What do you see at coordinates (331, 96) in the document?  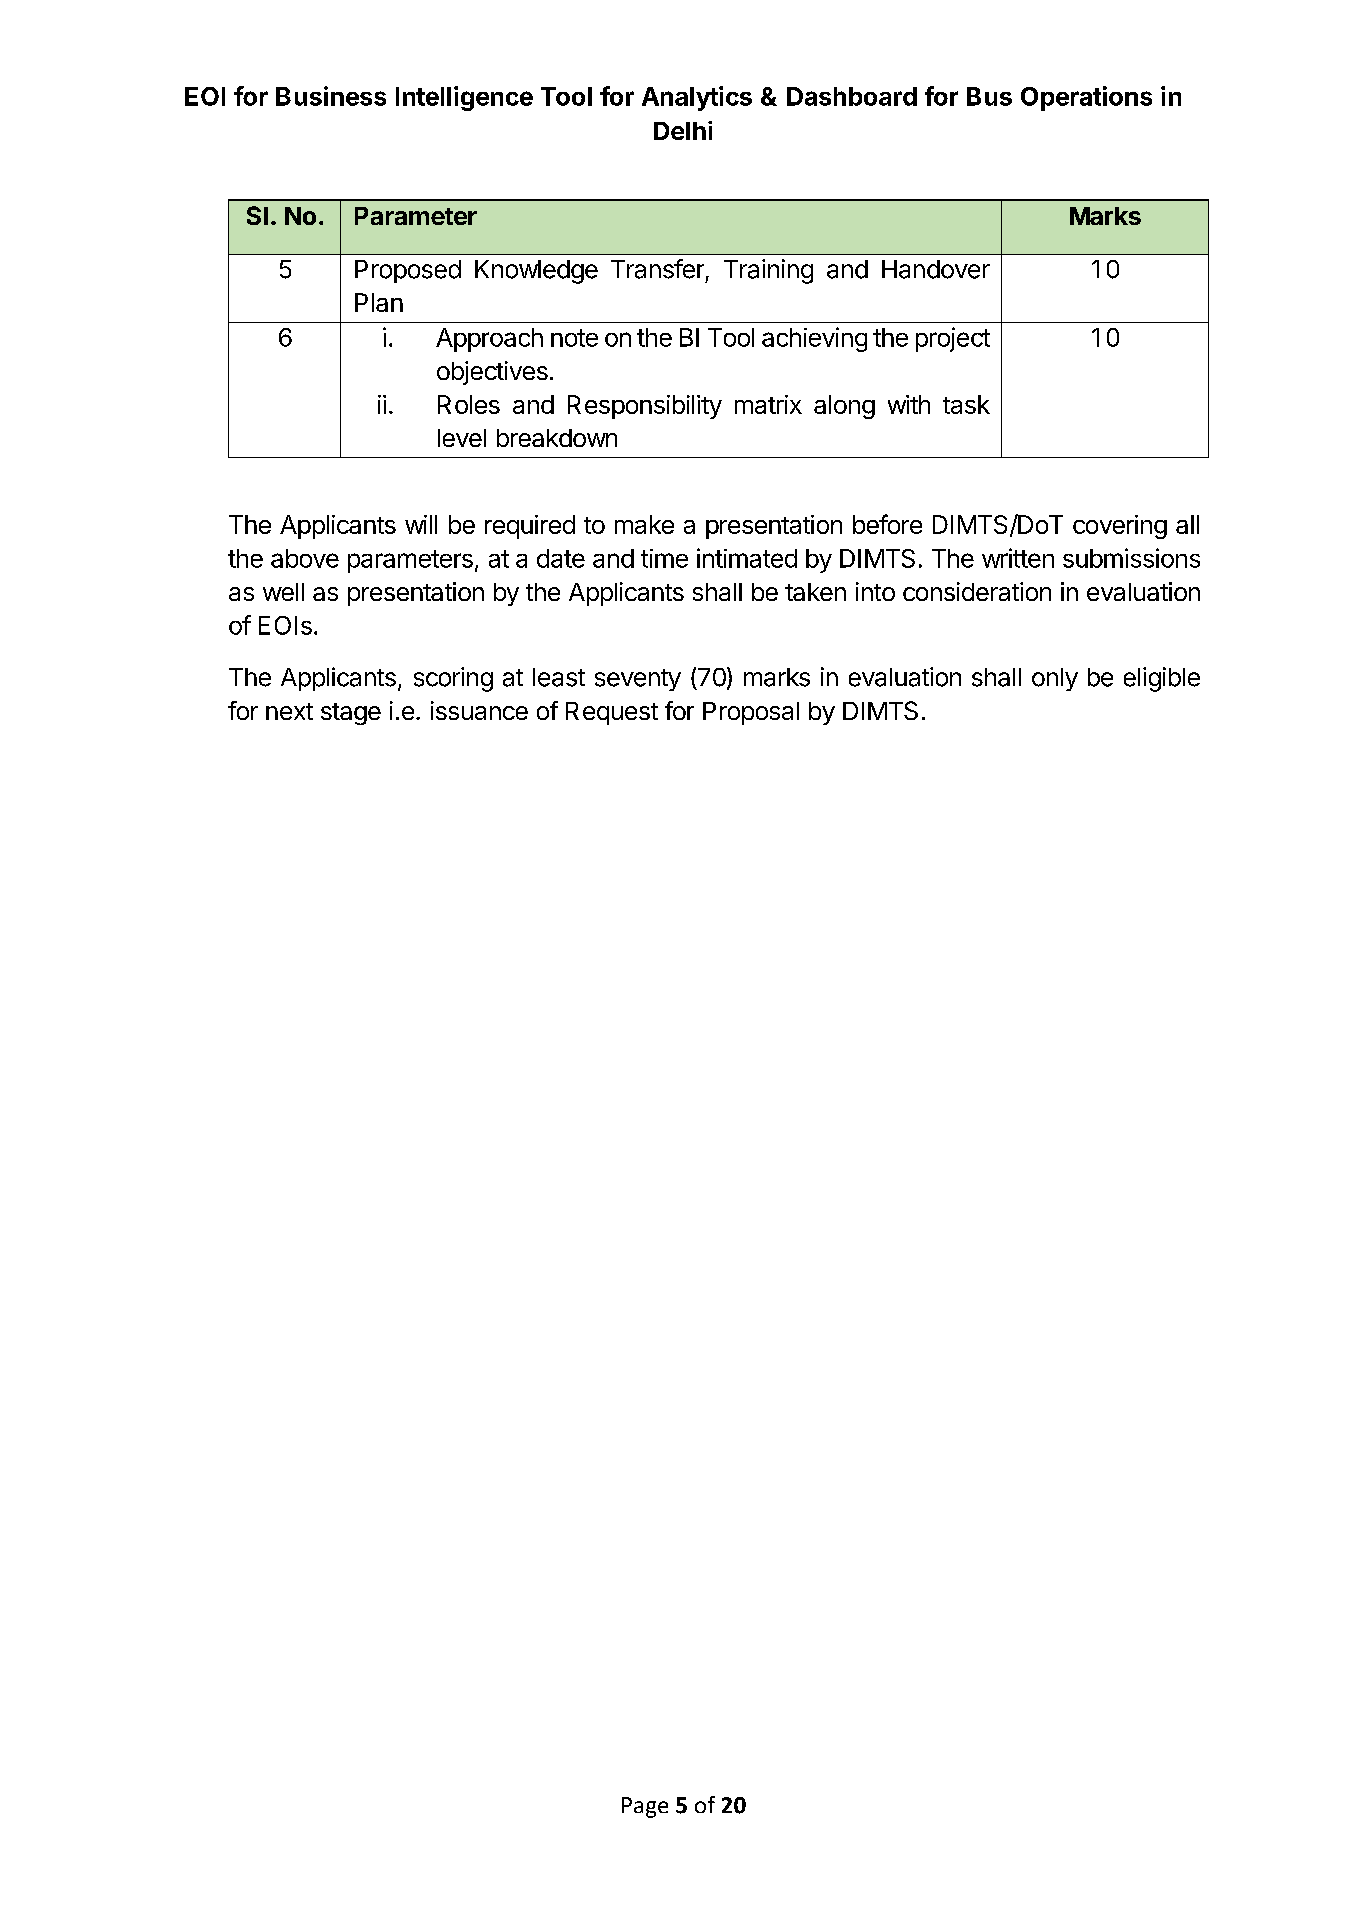 I see `Business` at bounding box center [331, 96].
